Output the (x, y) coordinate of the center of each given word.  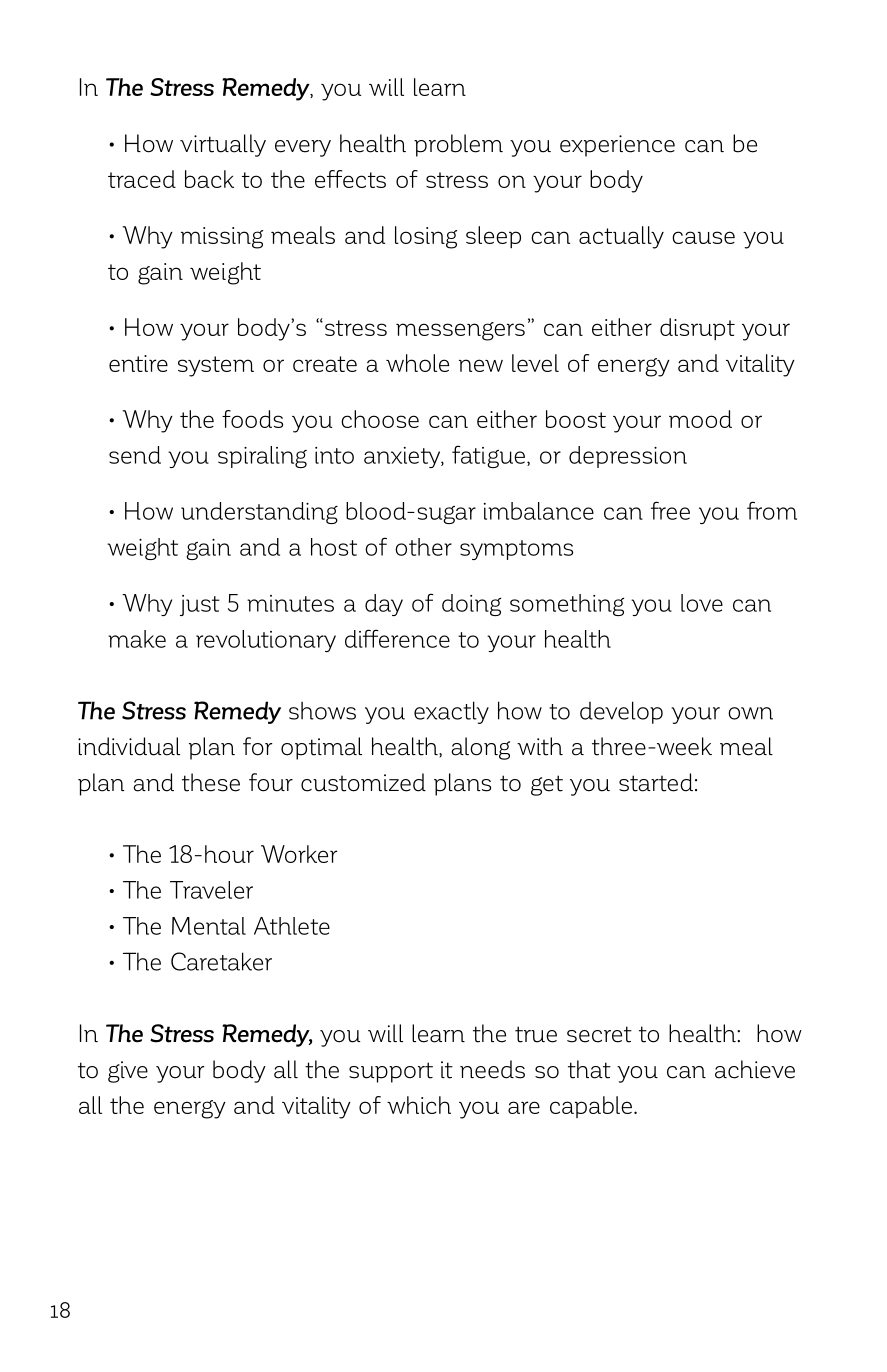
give (128, 1072)
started (656, 782)
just (200, 605)
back (209, 179)
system (216, 366)
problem (458, 145)
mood (700, 419)
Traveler (211, 890)
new (481, 365)
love (702, 603)
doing (471, 605)
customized (363, 782)
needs (492, 1069)
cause (703, 237)
